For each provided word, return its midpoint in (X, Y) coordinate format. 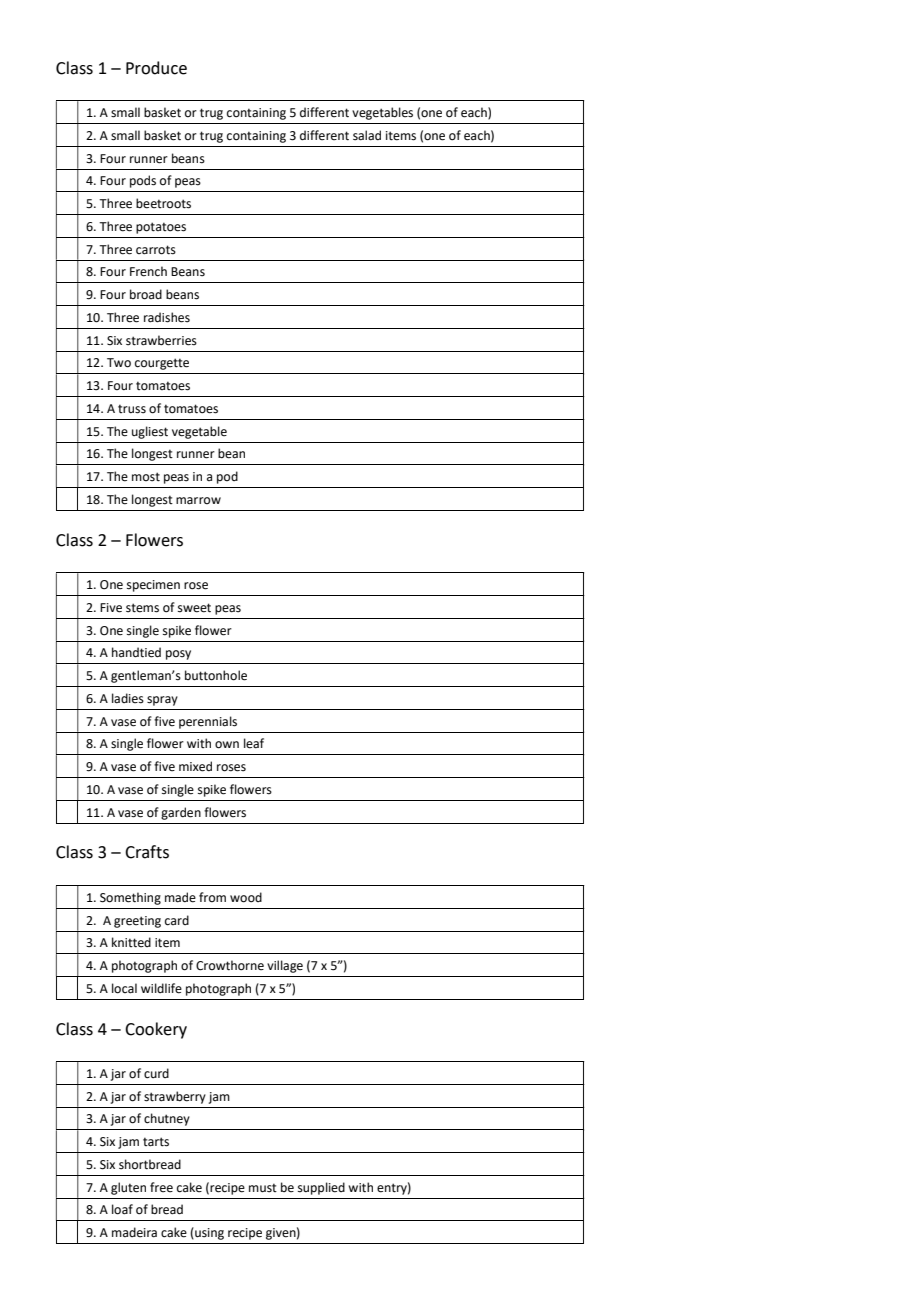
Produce (156, 68)
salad (367, 135)
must (263, 1188)
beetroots (163, 203)
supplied (321, 1188)
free (161, 1187)
